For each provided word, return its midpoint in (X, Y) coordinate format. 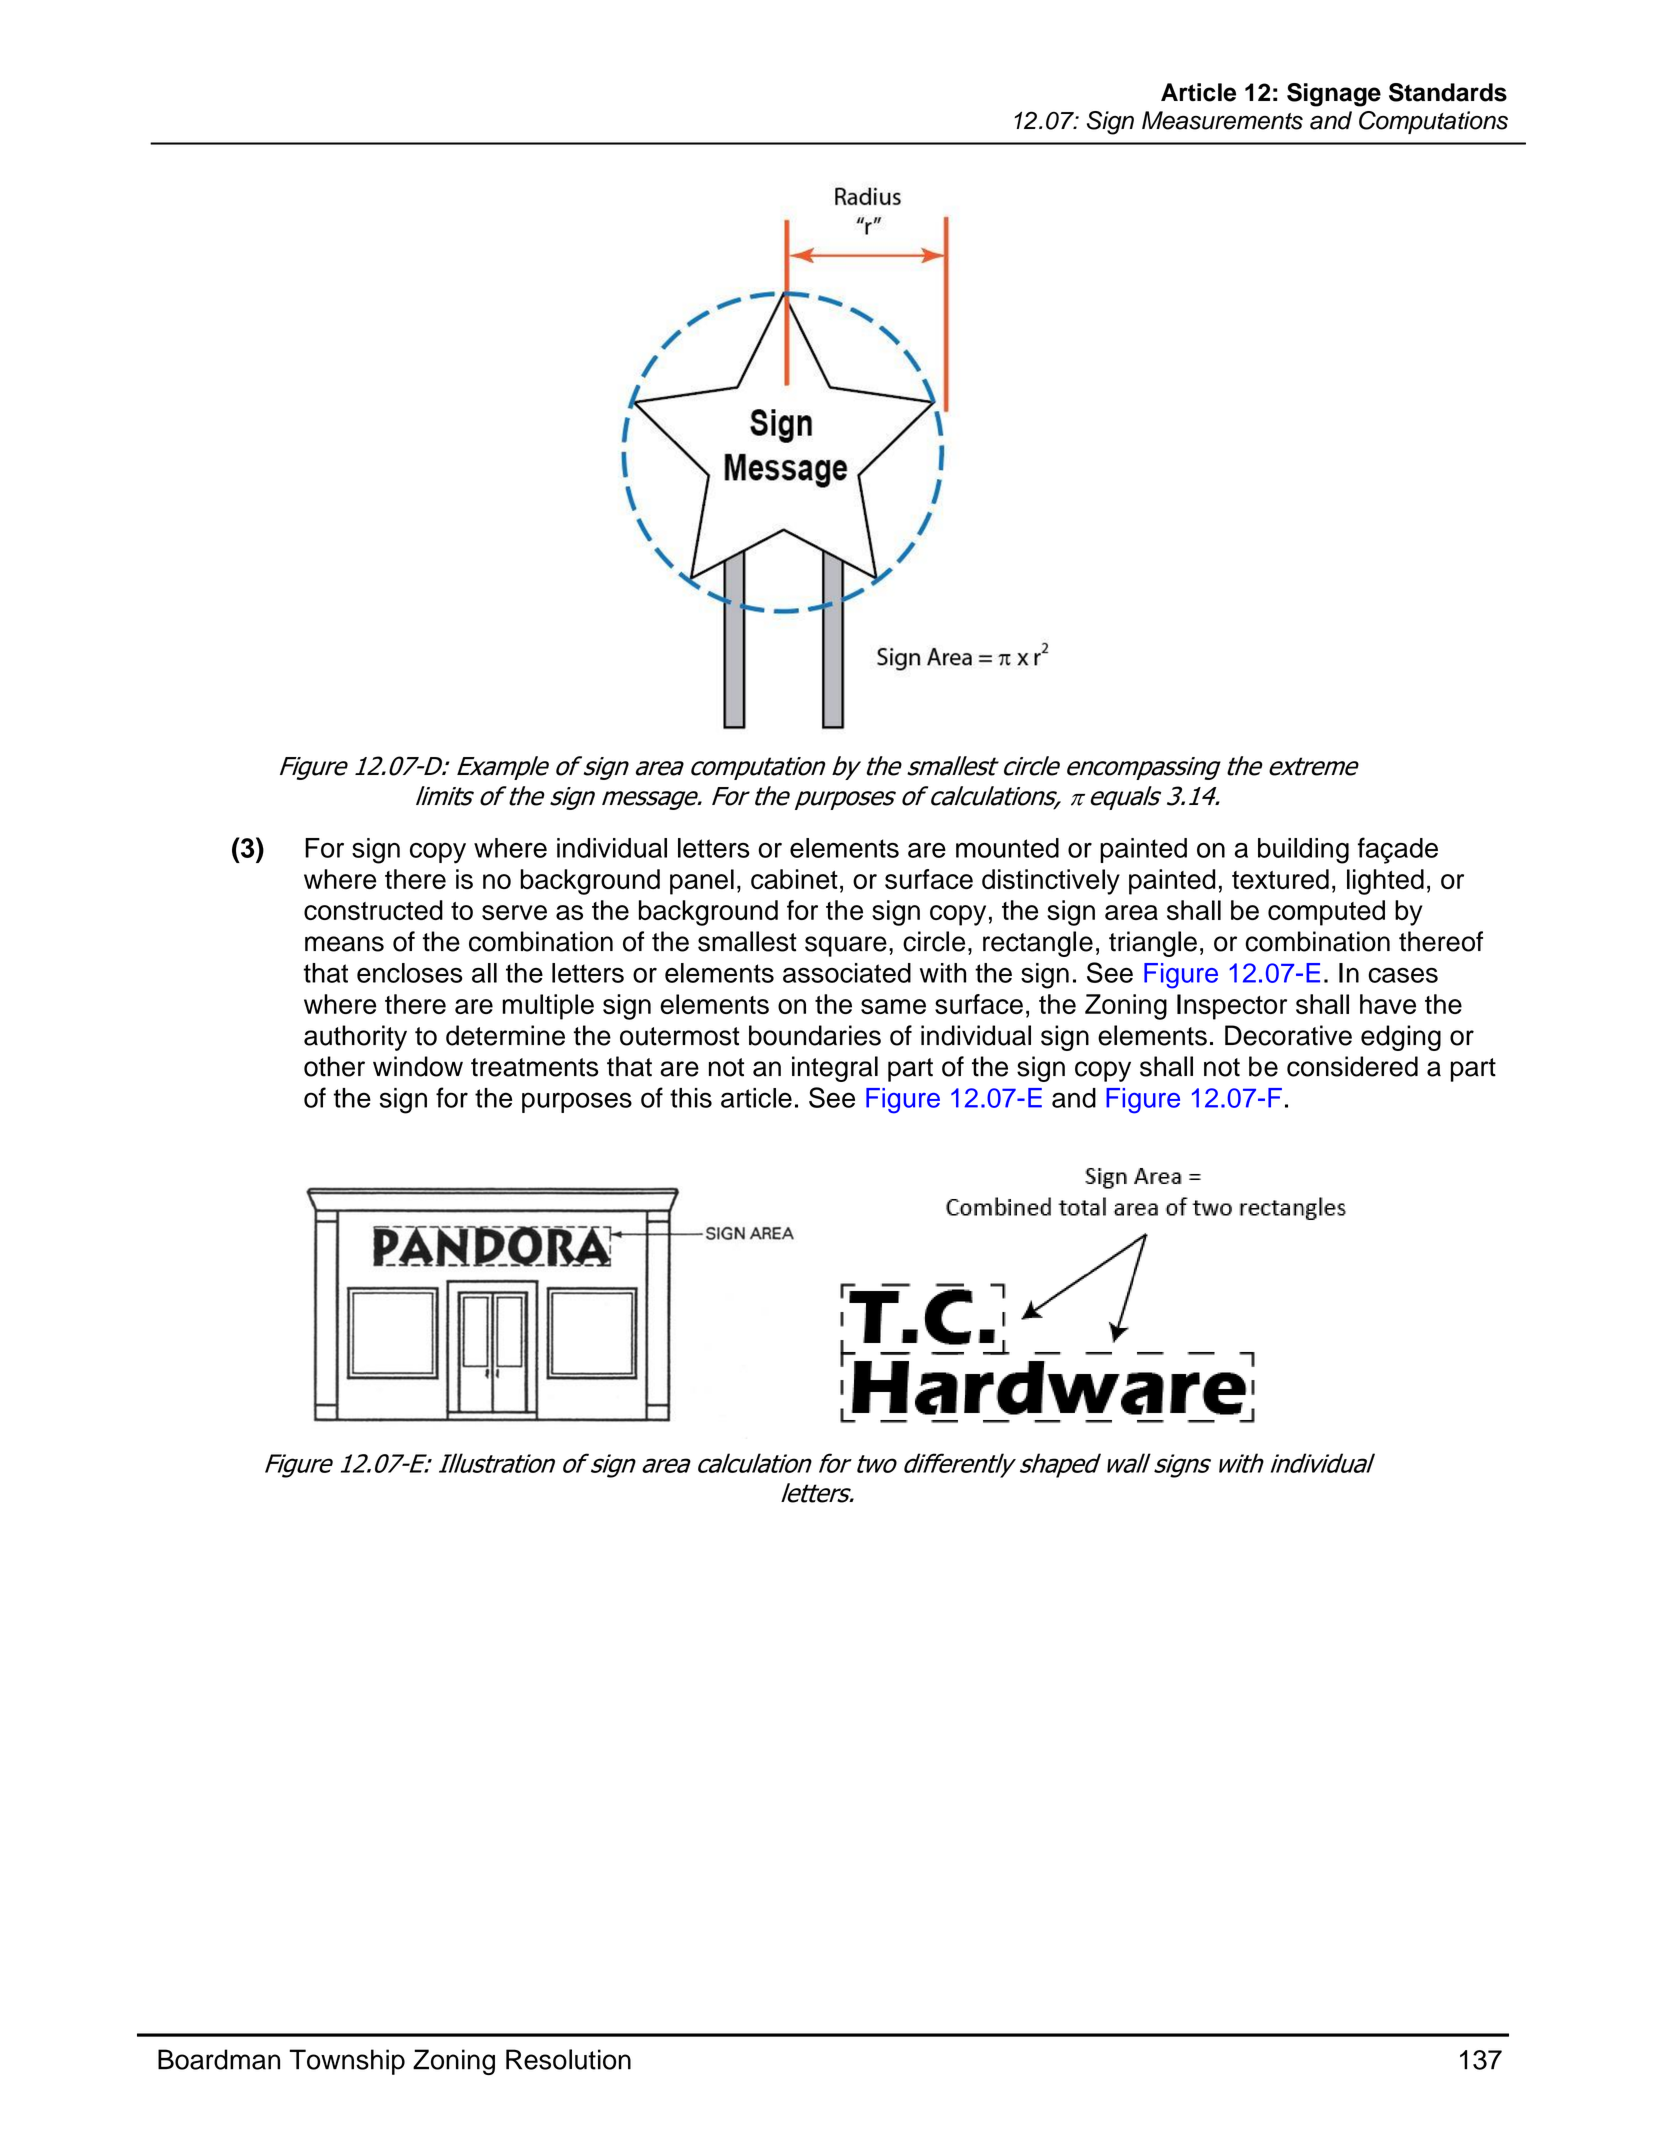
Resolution (568, 2059)
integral (835, 1069)
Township (347, 2062)
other (334, 1066)
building (1303, 851)
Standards (1448, 92)
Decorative (1288, 1035)
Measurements (1222, 120)
